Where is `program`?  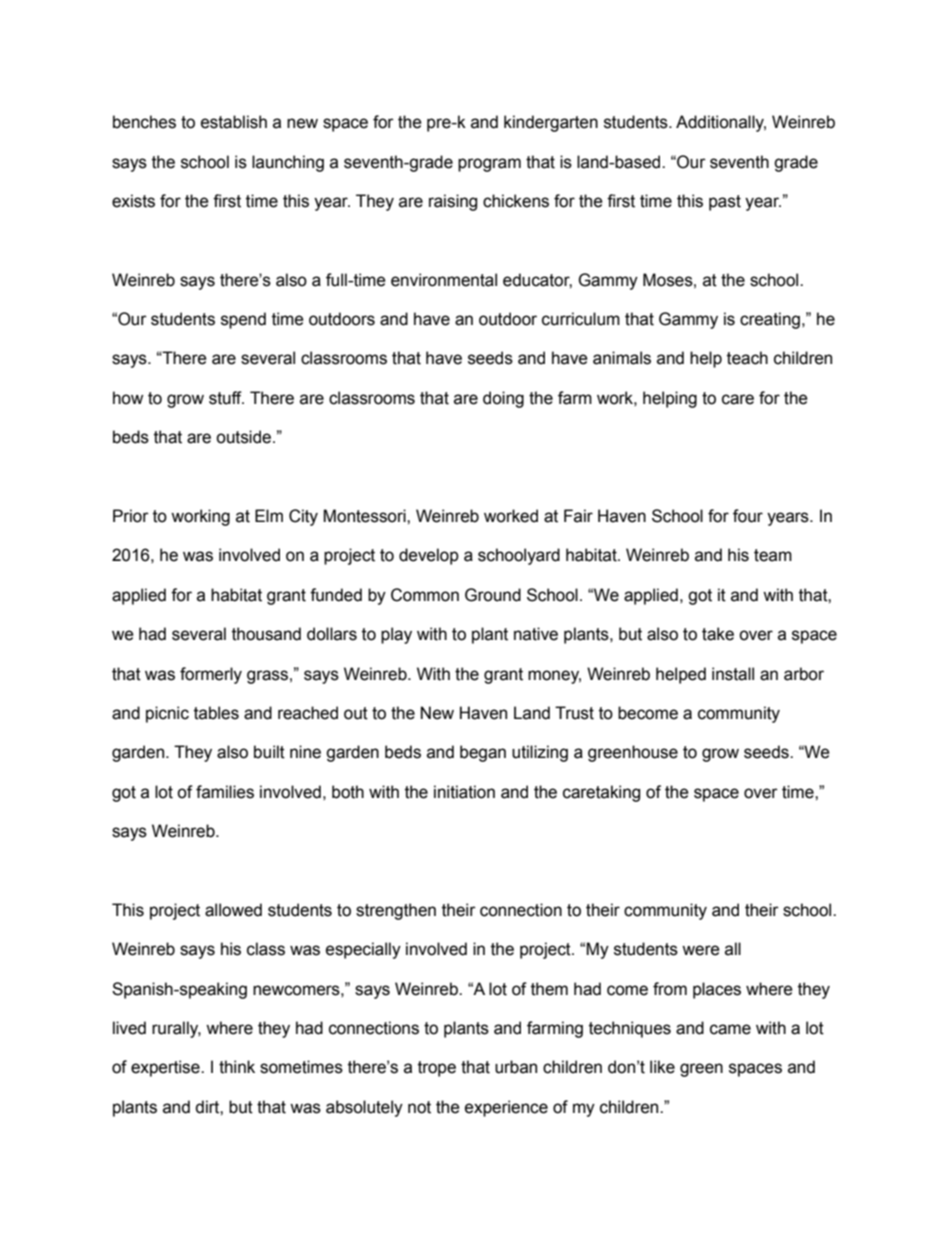
program is located at coordinates (489, 165).
